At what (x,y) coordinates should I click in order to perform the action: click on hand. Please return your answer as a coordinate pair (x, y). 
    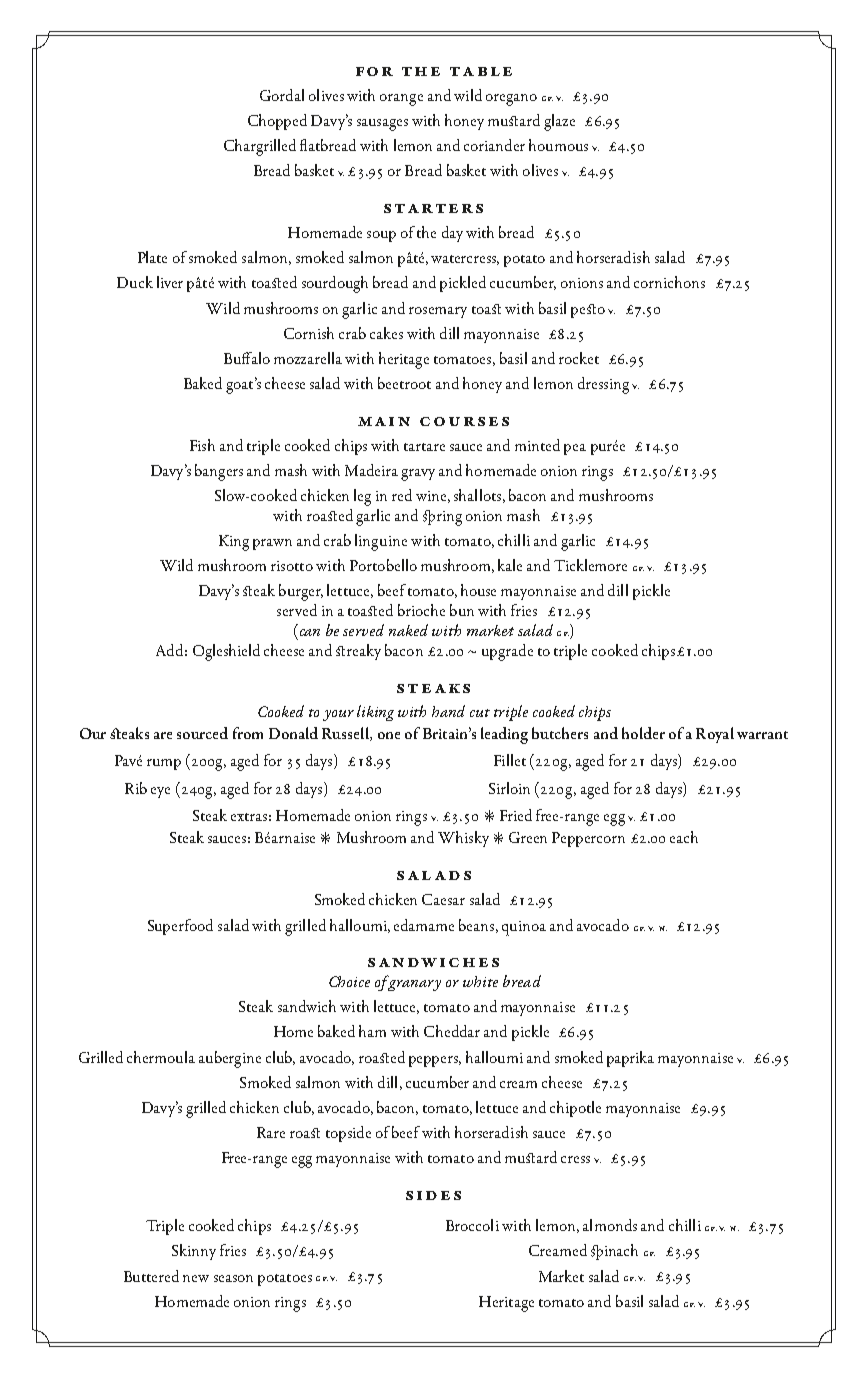
    Looking at the image, I should click on (448, 711).
